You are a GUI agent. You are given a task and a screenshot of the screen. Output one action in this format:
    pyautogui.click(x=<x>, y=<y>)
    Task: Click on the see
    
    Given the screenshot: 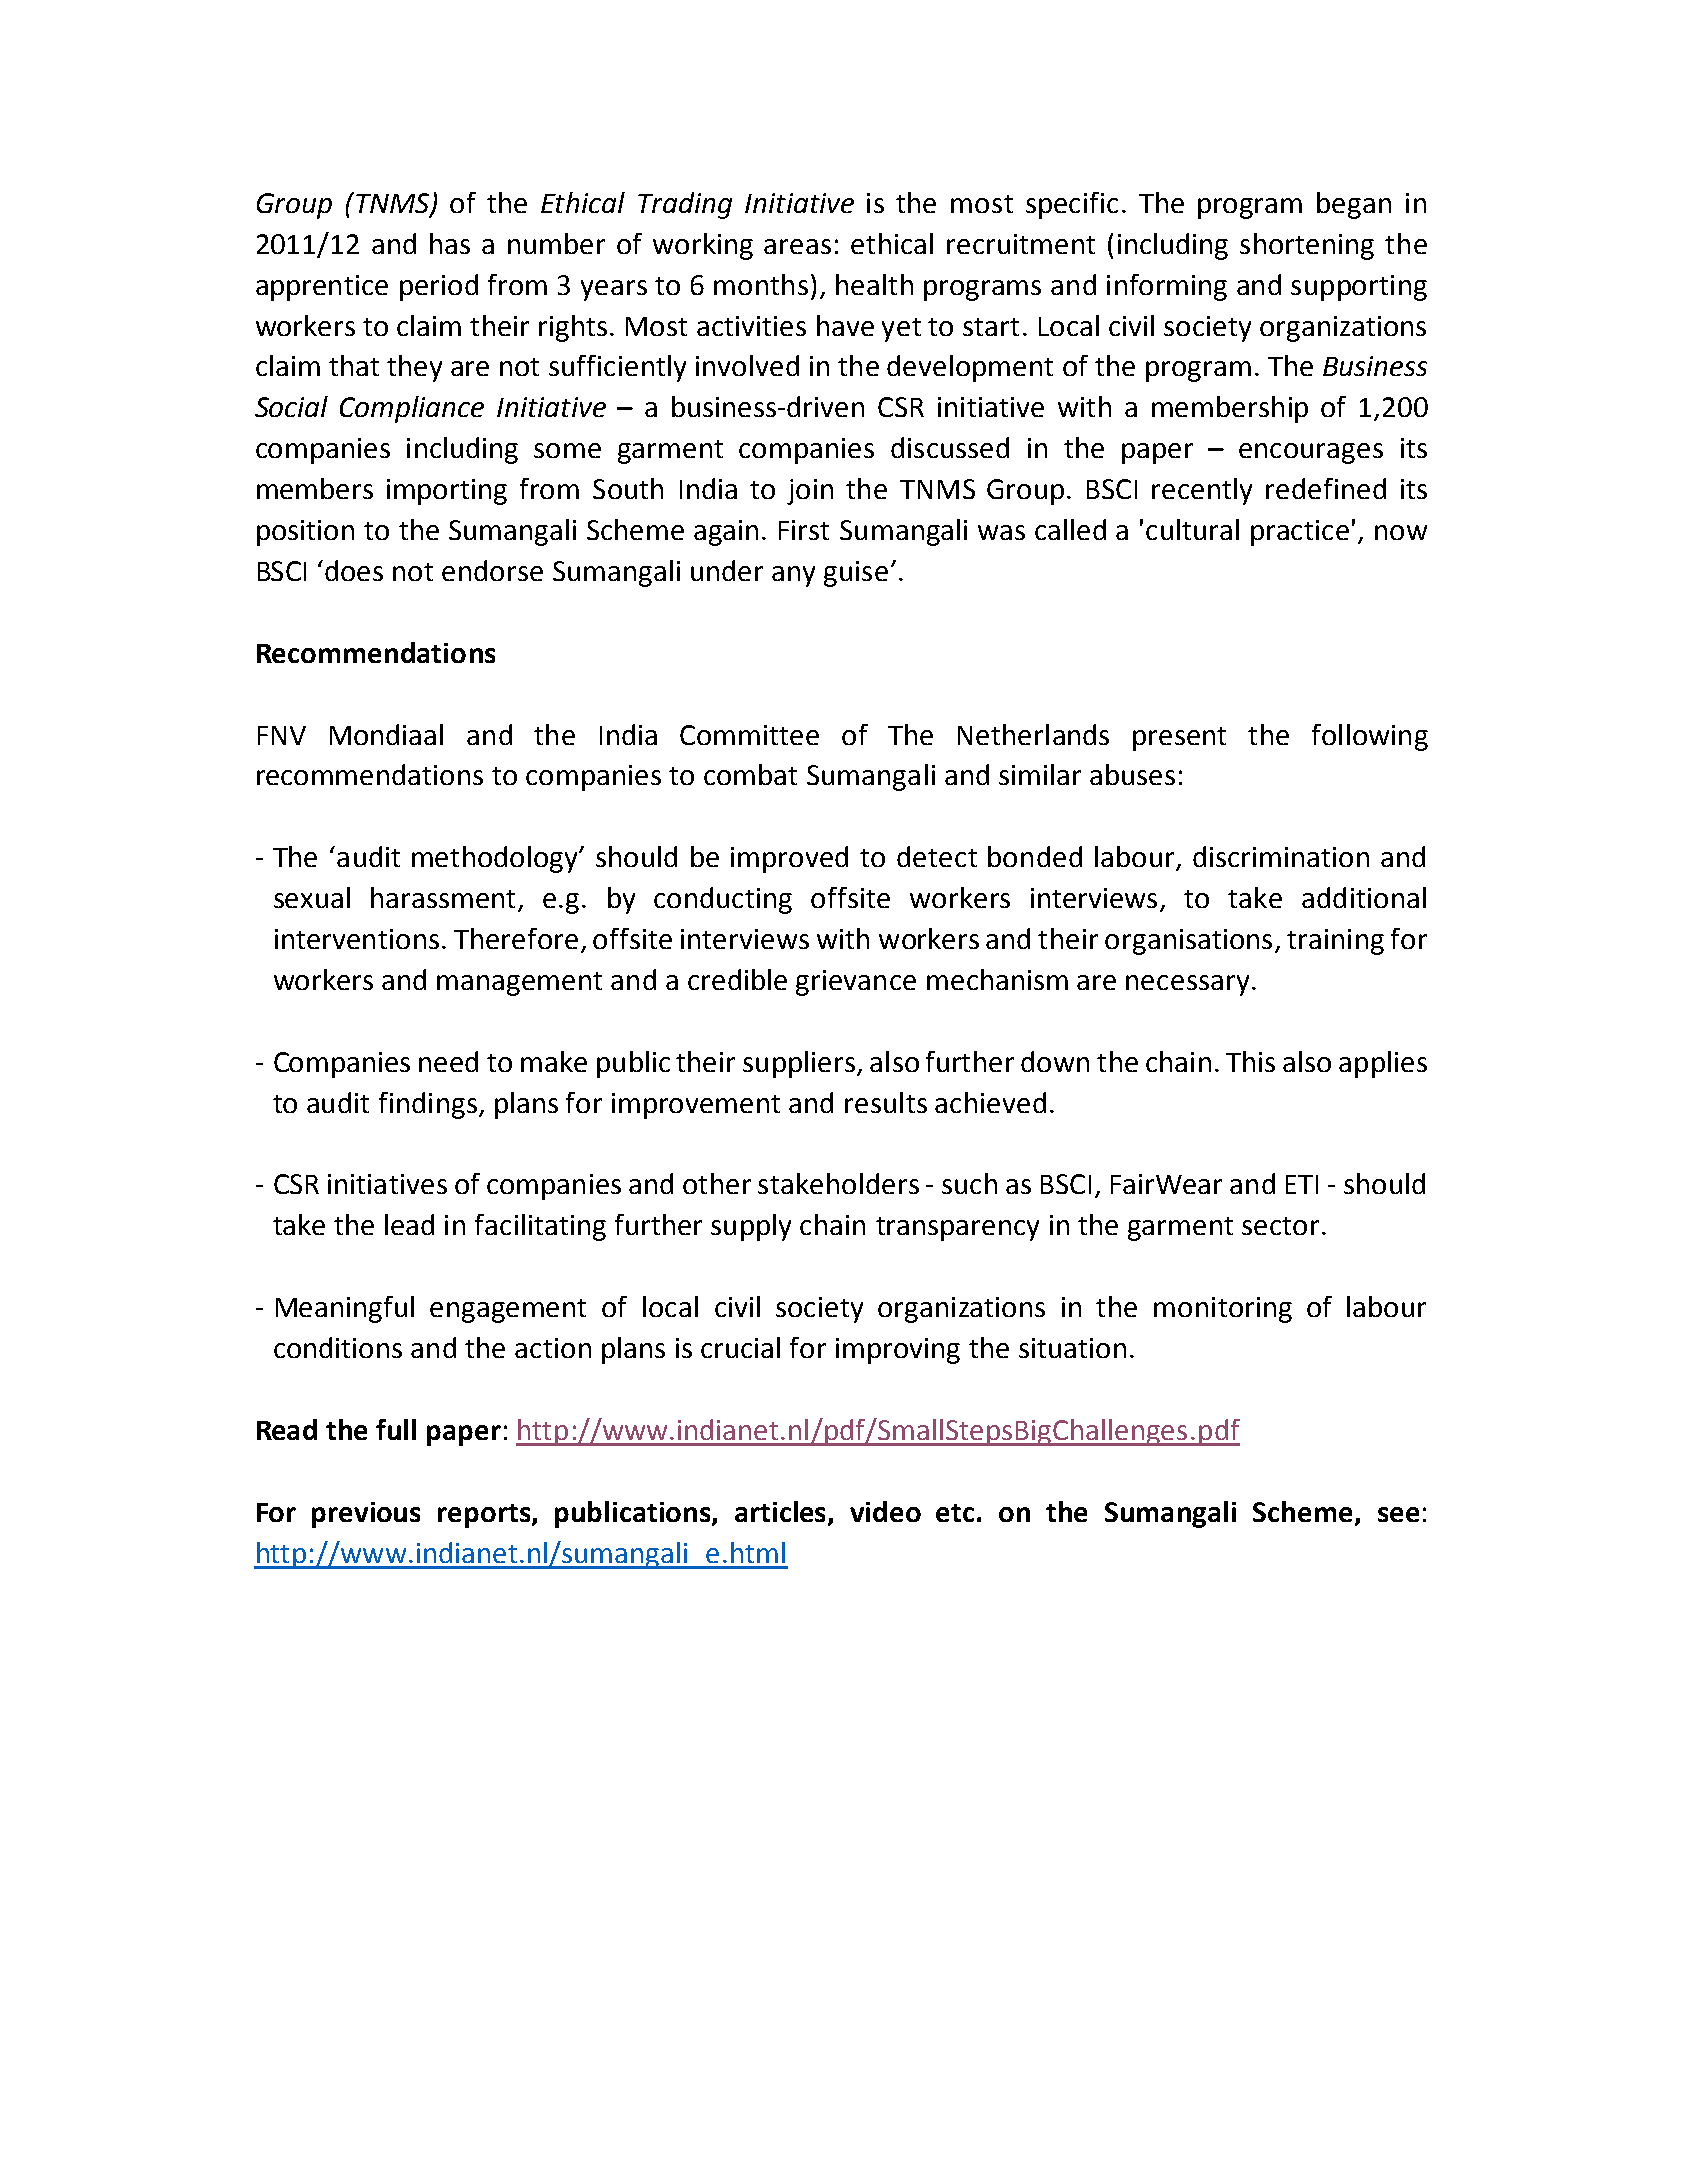 What is the action you would take?
    pyautogui.click(x=1398, y=1514)
